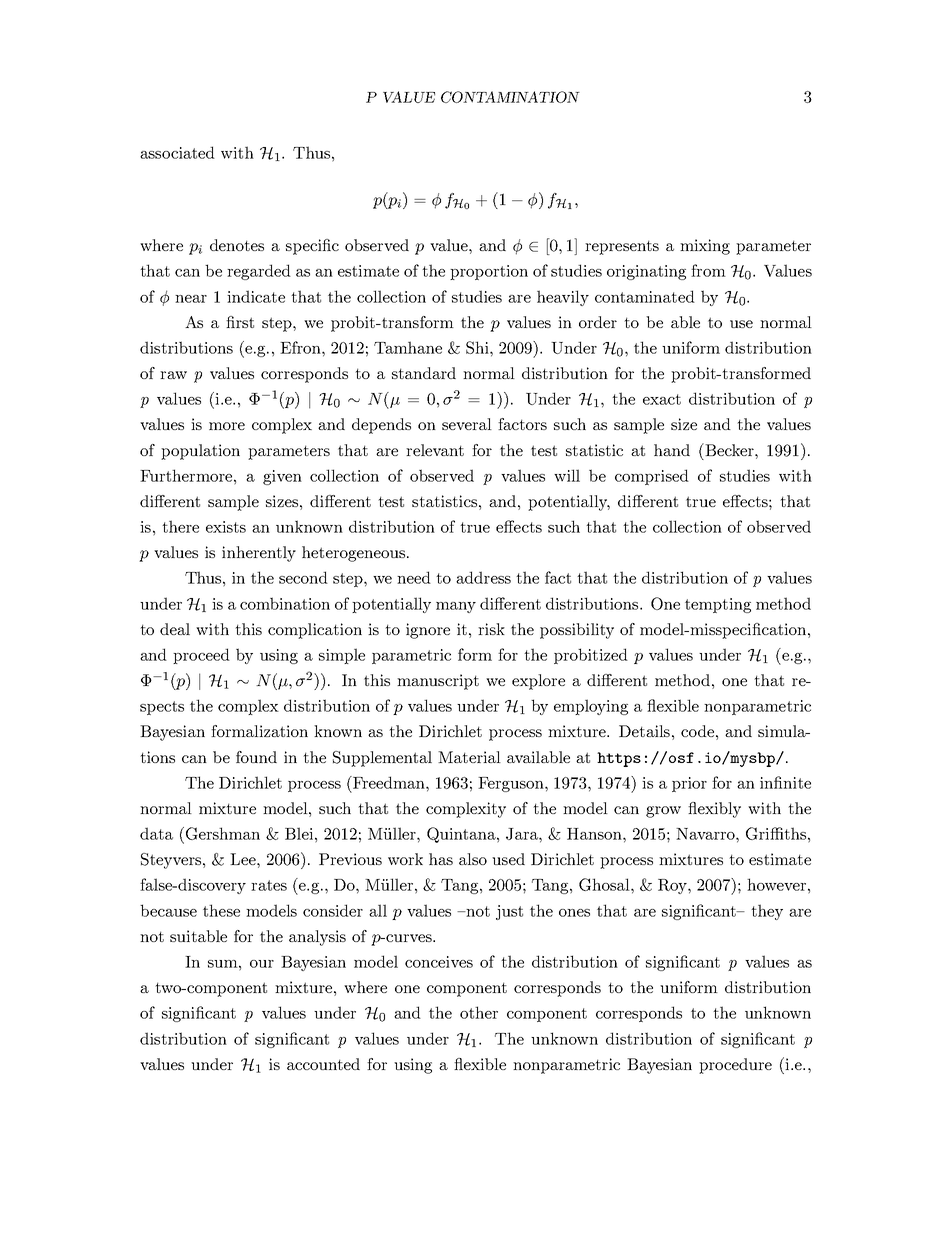 The image size is (952, 1233). I want to click on procedure, so click(735, 1066).
